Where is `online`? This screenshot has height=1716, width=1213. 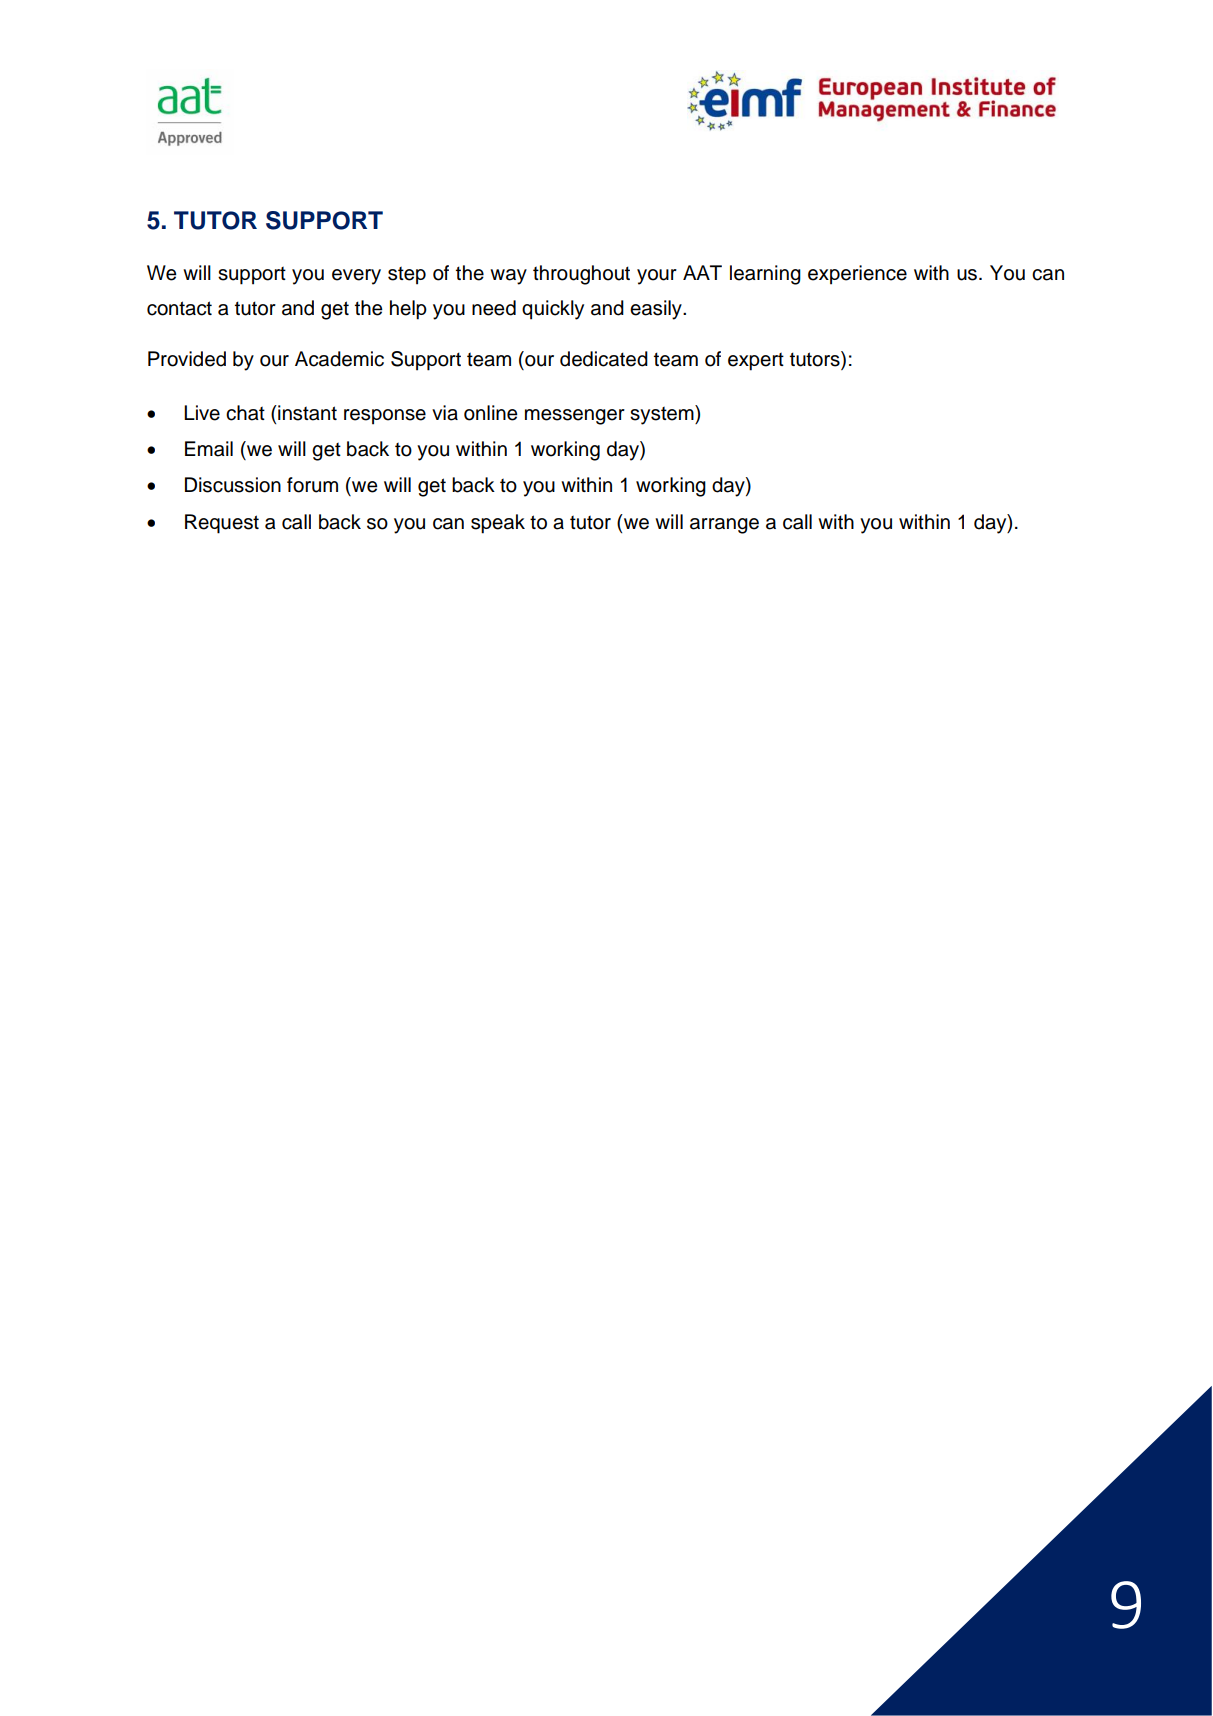
online is located at coordinates (491, 413).
